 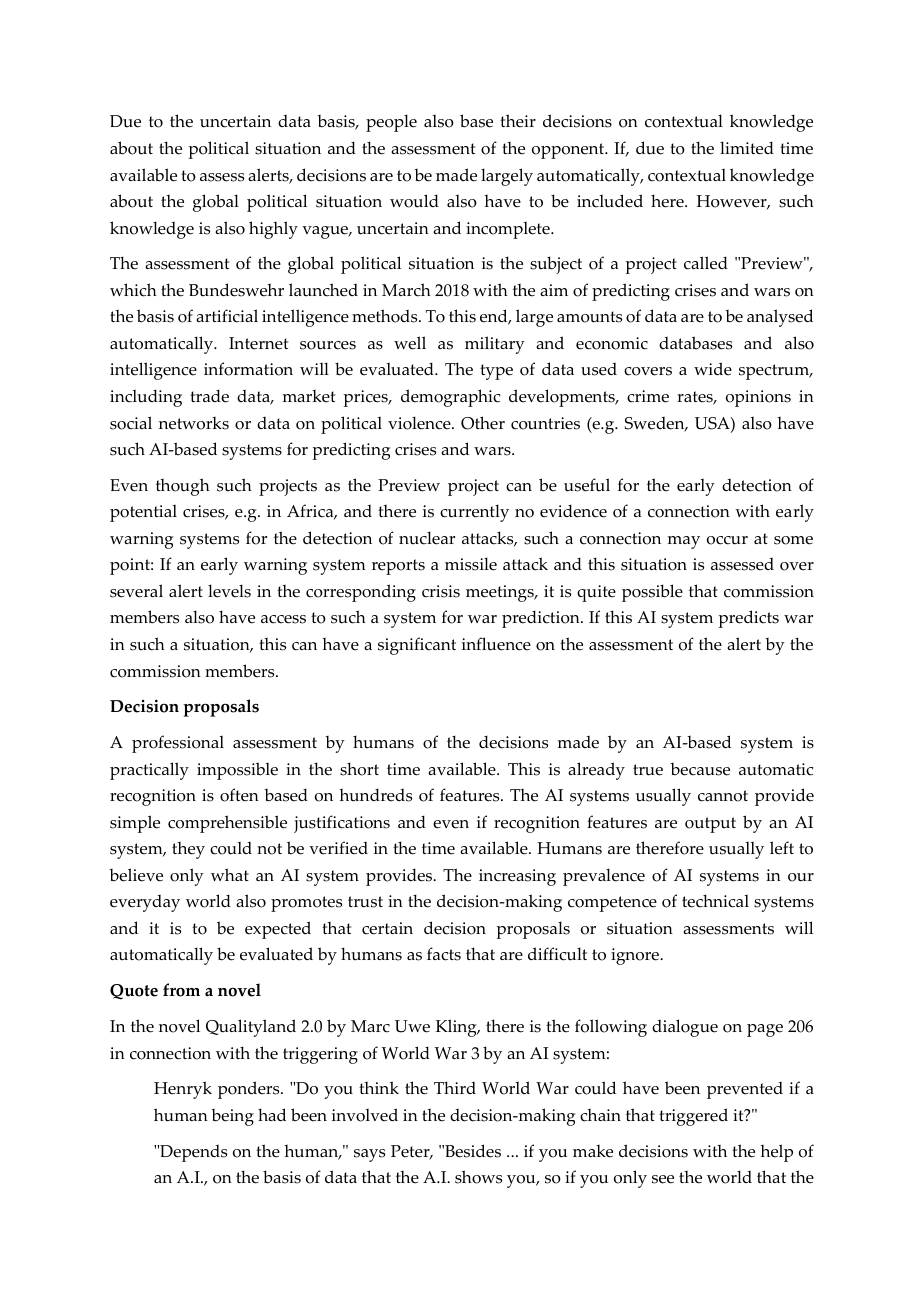 I want to click on occur, so click(x=727, y=540).
